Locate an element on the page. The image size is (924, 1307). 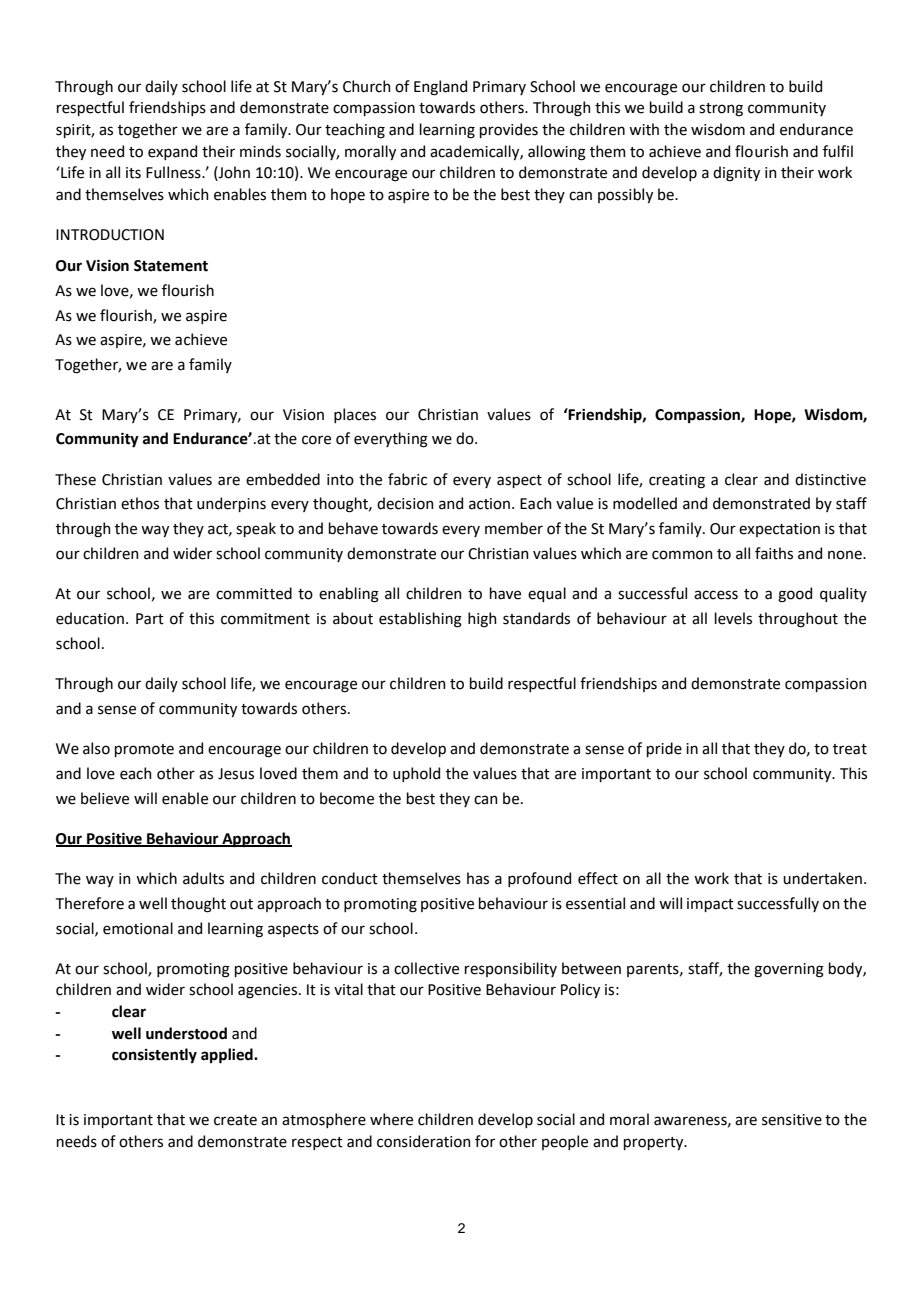
distinctive is located at coordinates (830, 479).
